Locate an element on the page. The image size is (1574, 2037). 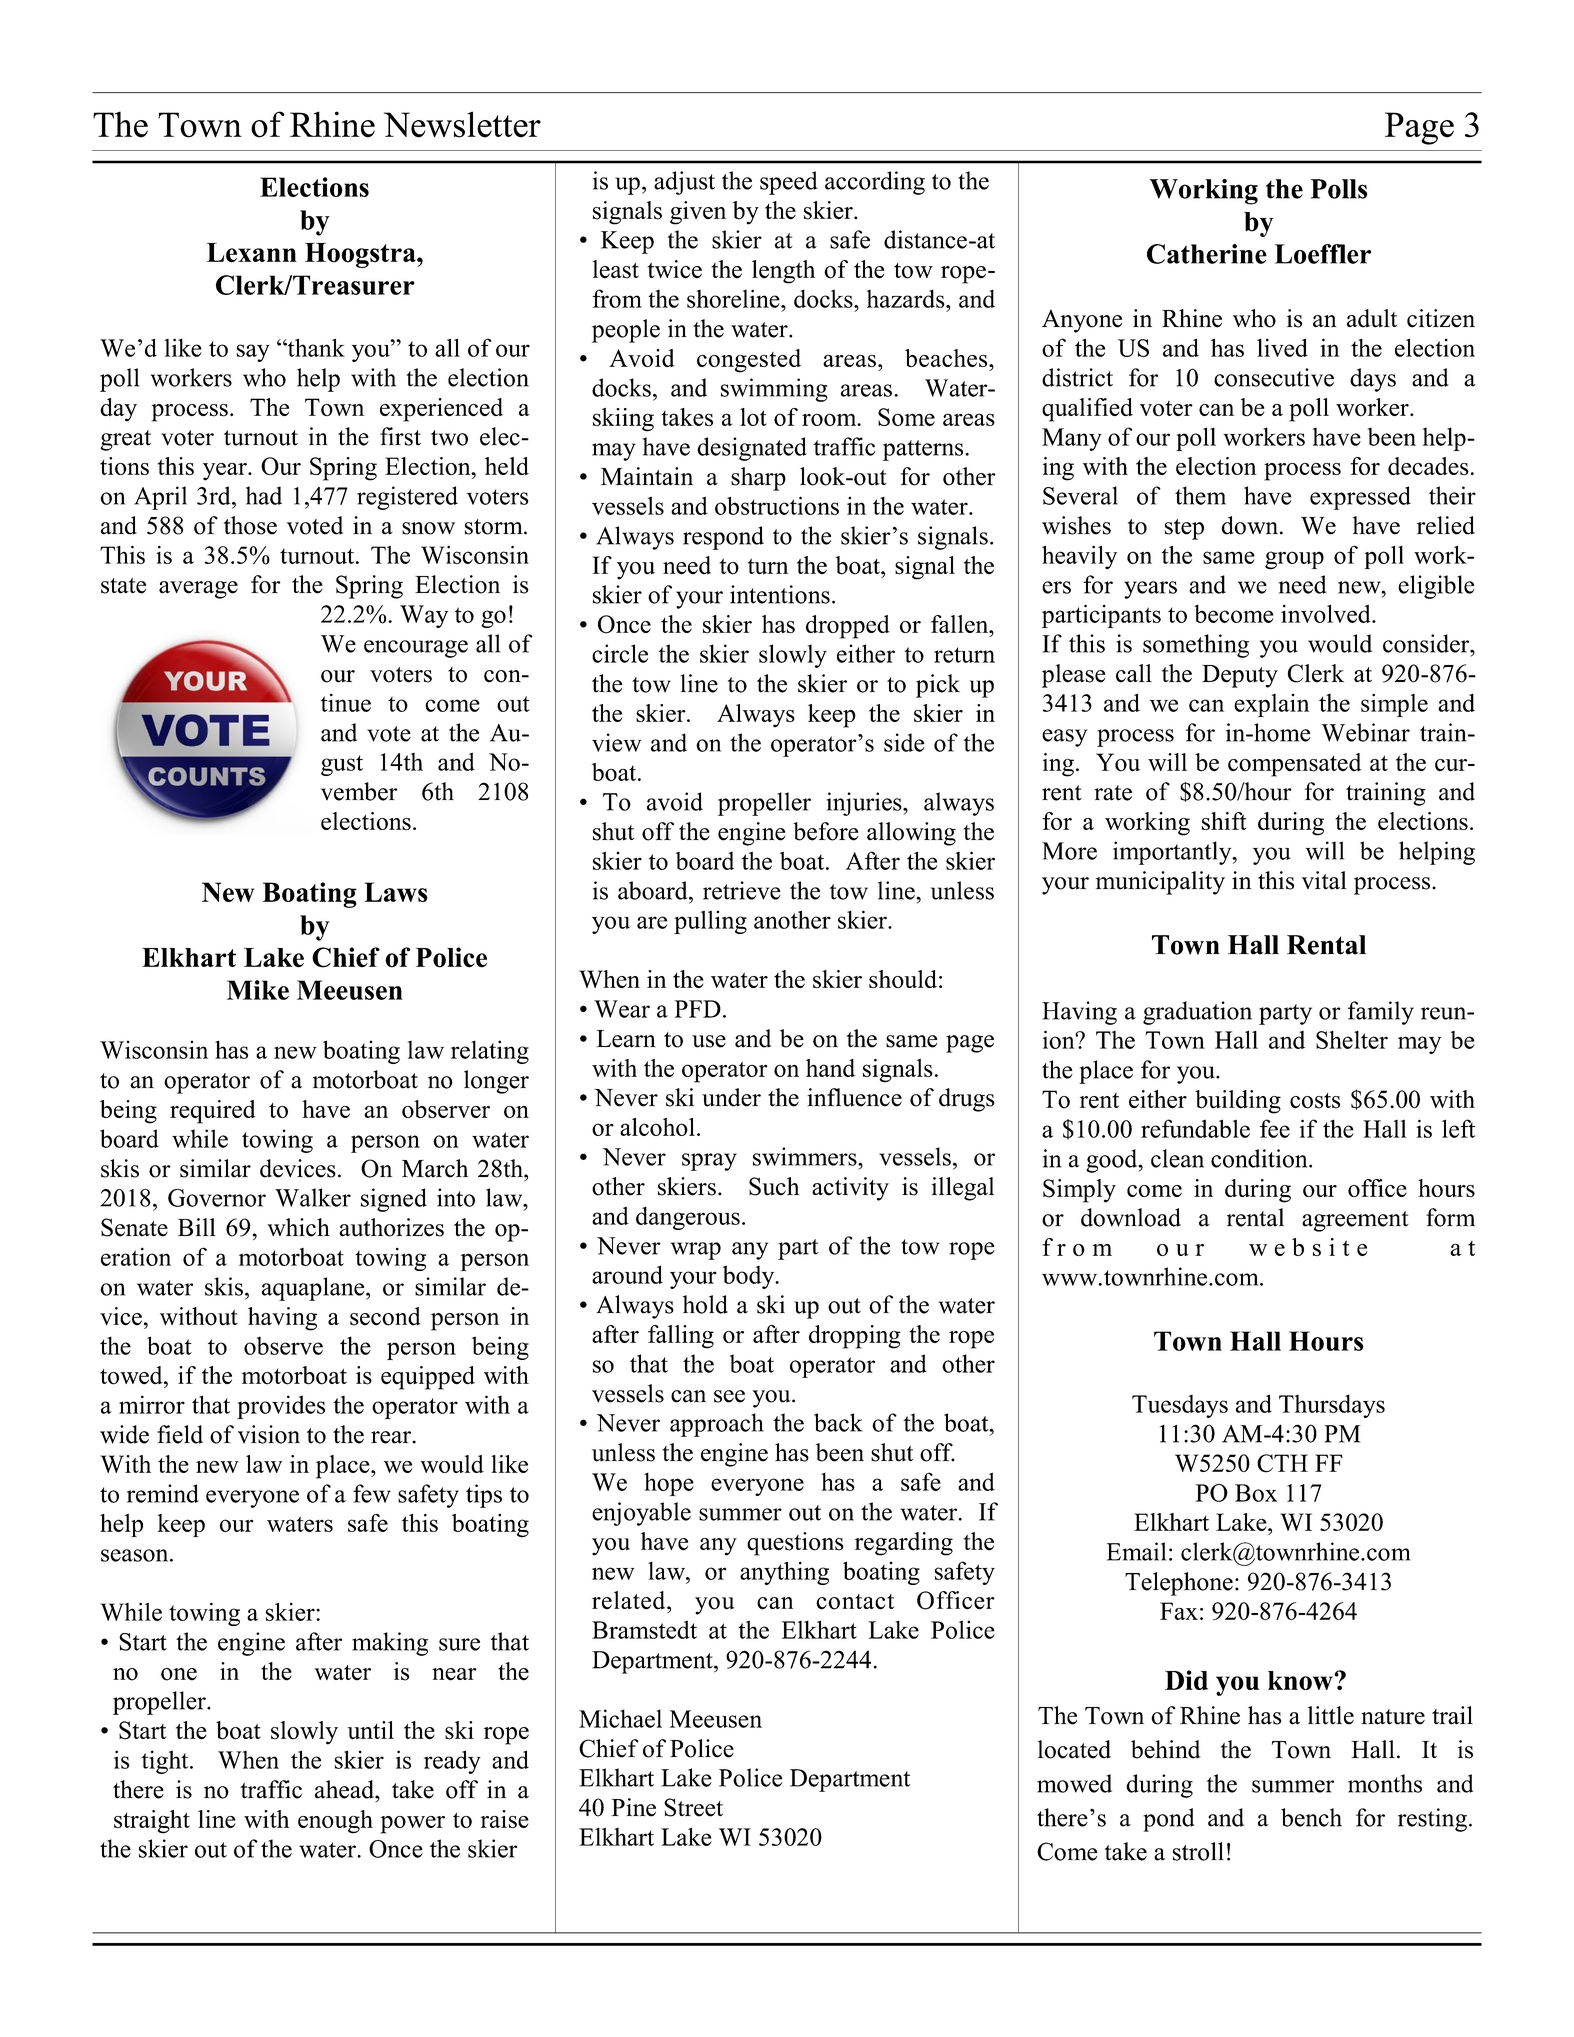
Catherine is located at coordinates (1207, 254).
